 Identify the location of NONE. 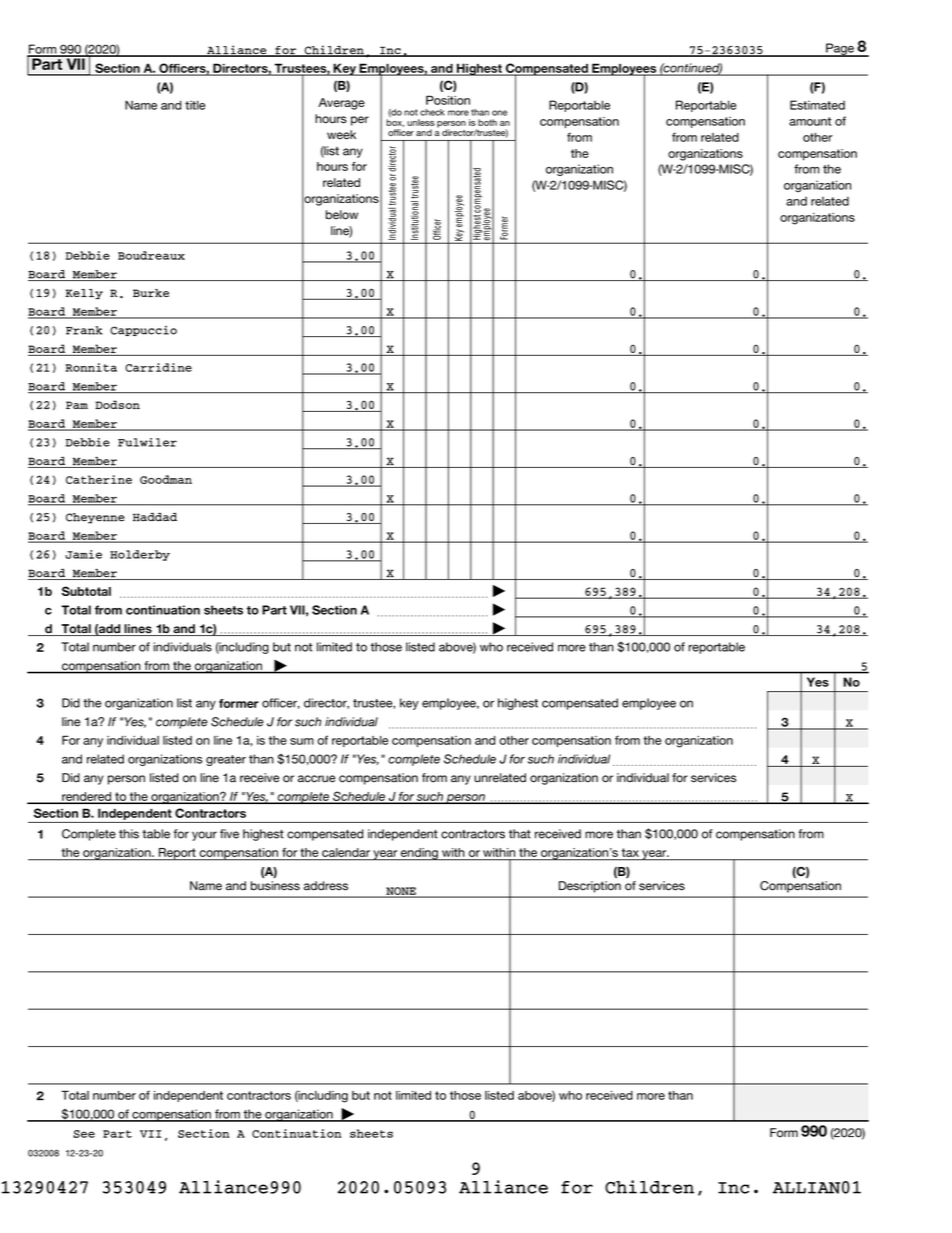
(401, 892).
